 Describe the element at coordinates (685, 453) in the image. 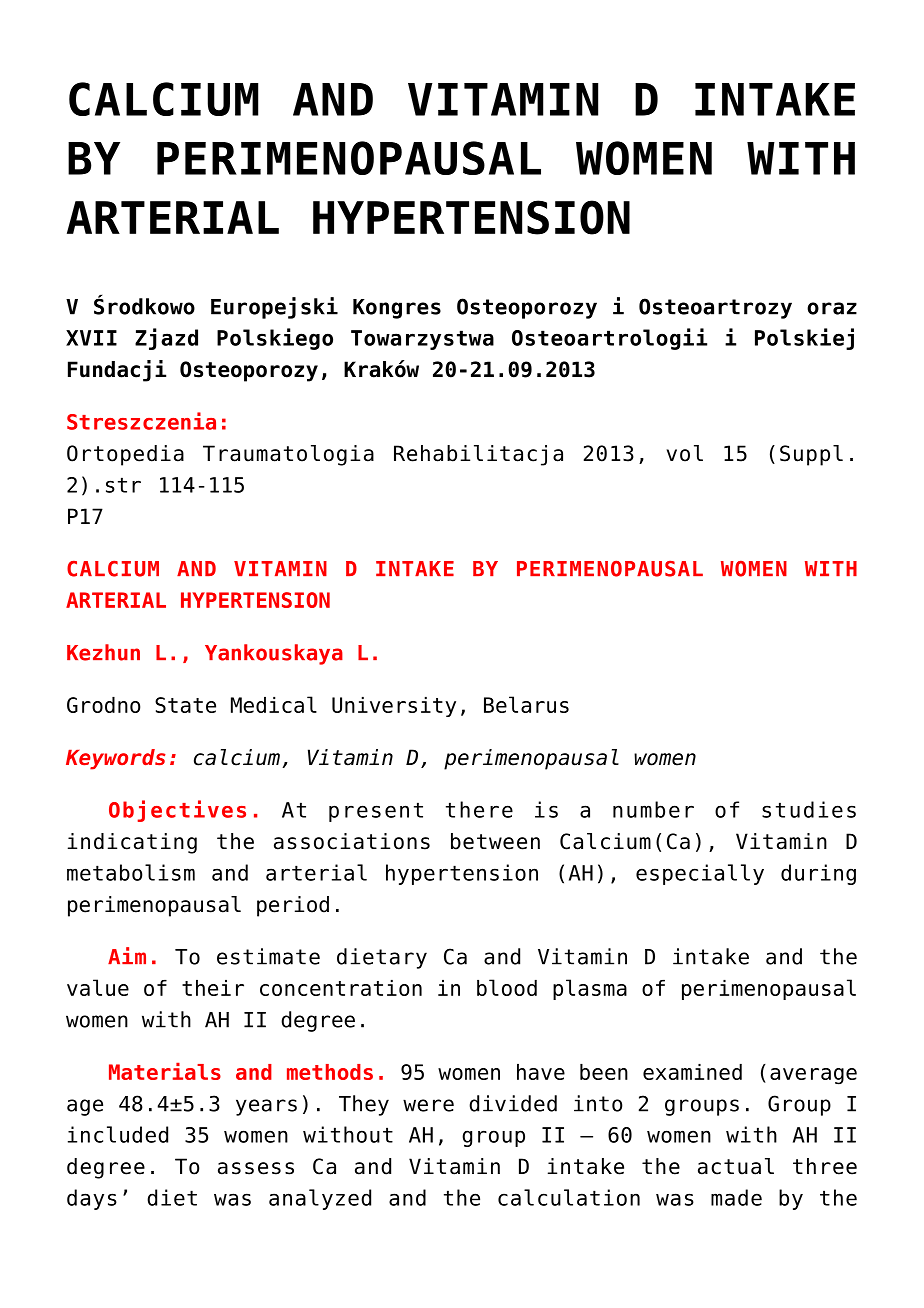

I see `vol` at that location.
